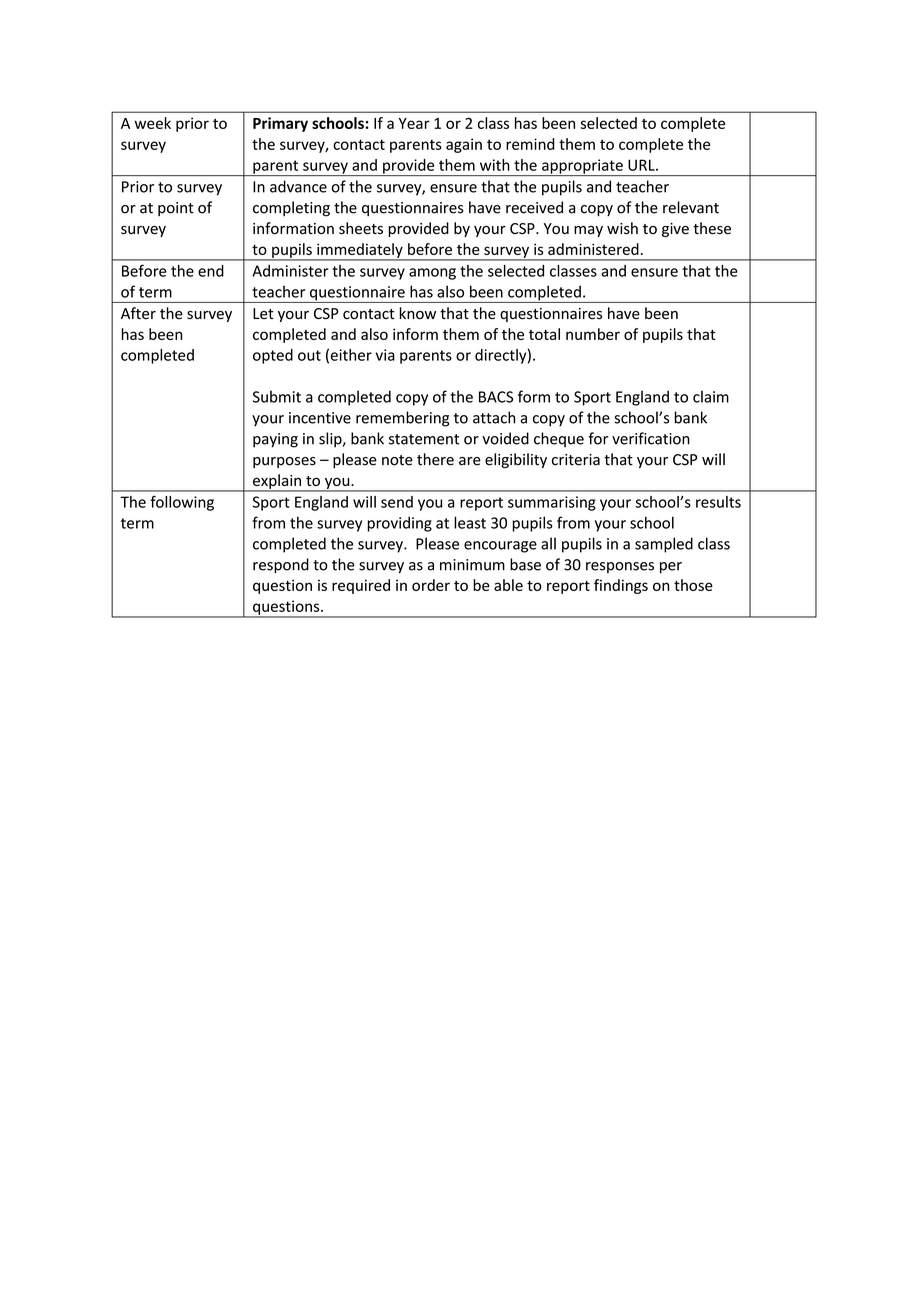 Image resolution: width=924 pixels, height=1308 pixels. Describe the element at coordinates (593, 334) in the page. I see `number` at that location.
